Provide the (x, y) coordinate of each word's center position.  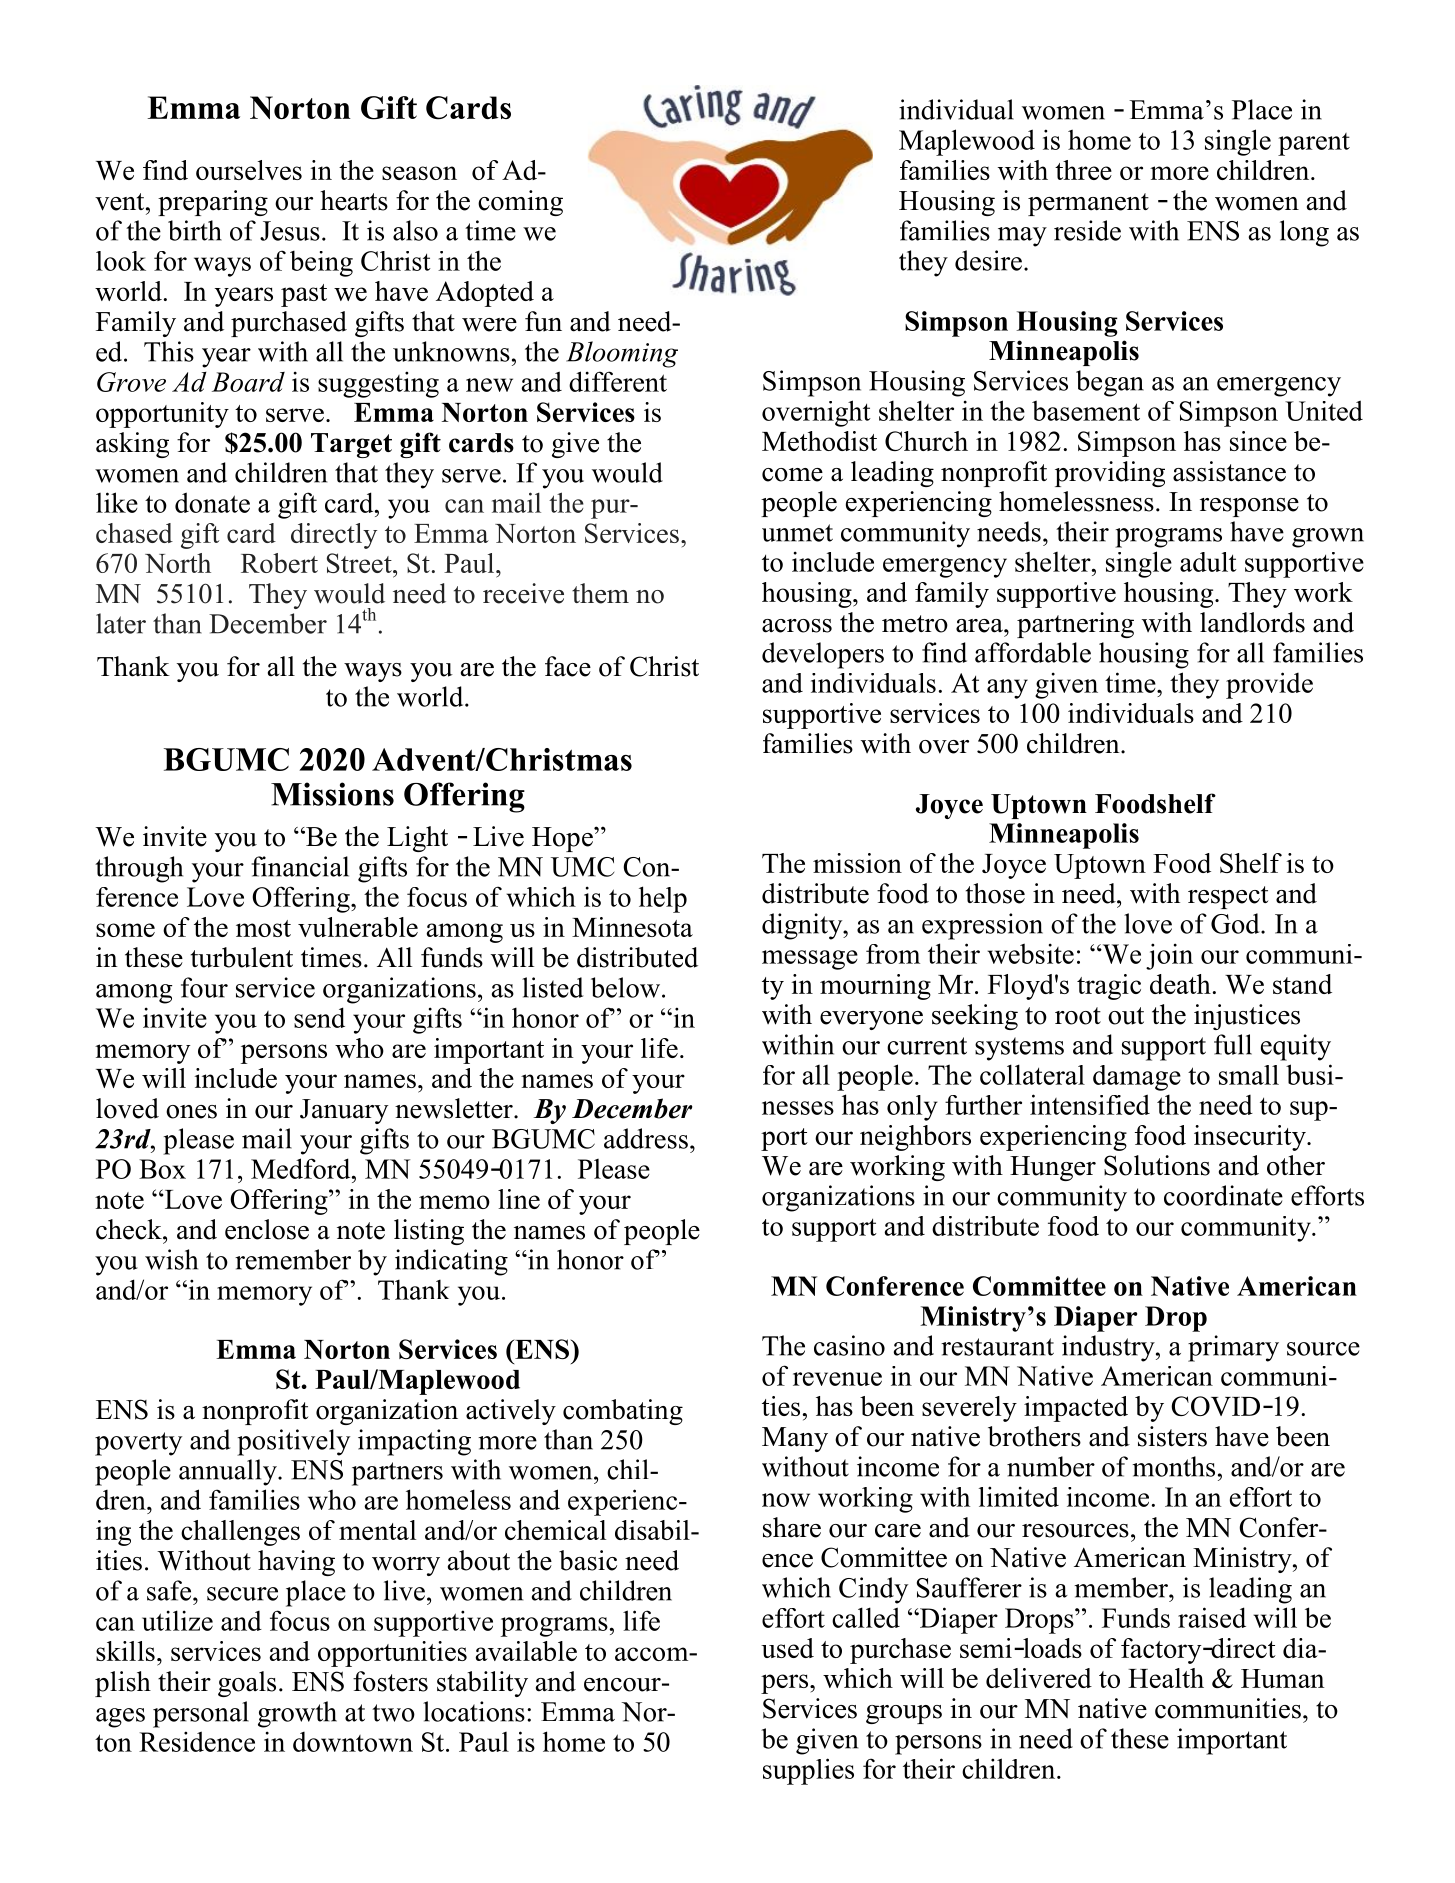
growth (297, 1714)
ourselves (249, 170)
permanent (1088, 204)
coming (520, 203)
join (1169, 956)
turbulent (242, 957)
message (810, 960)
